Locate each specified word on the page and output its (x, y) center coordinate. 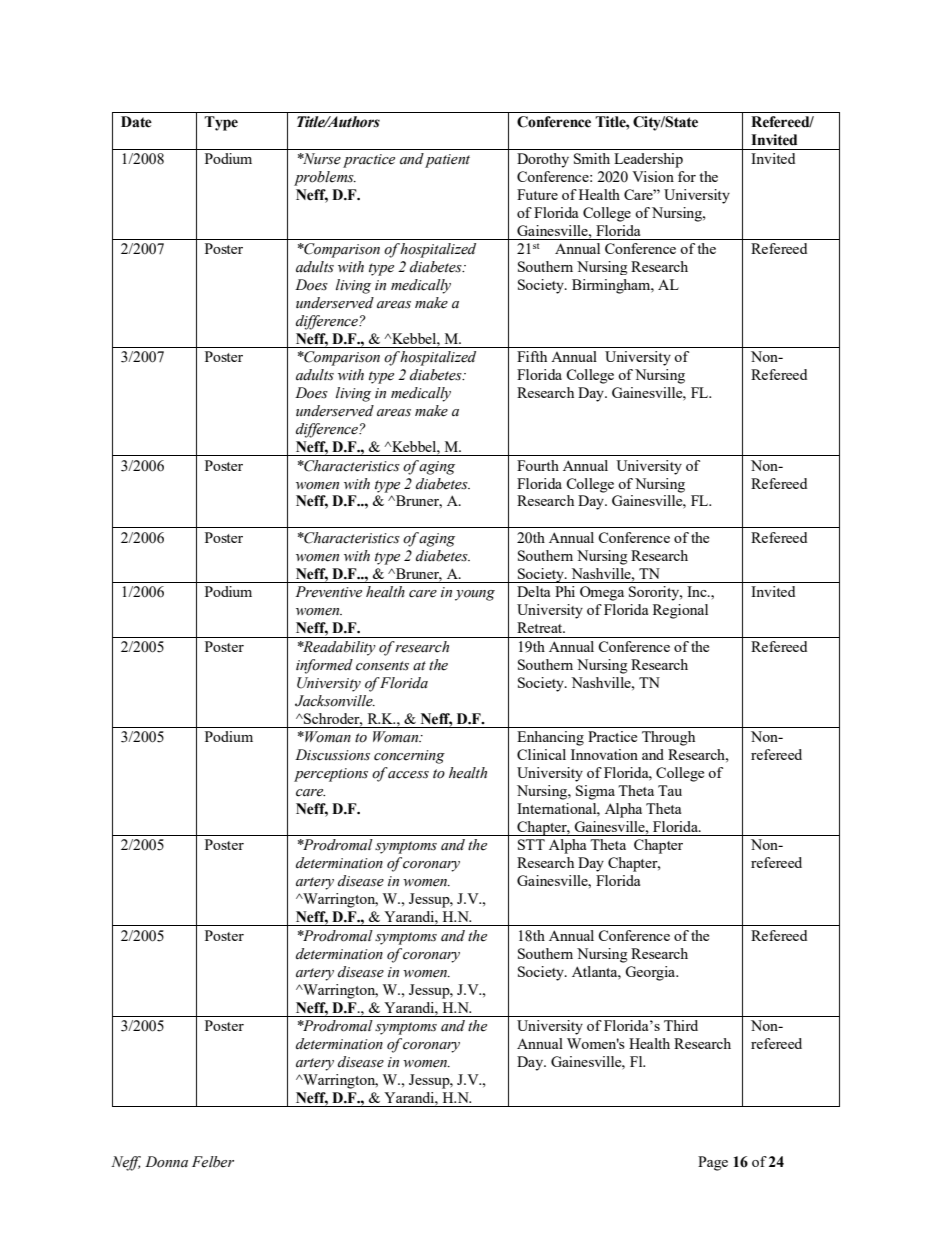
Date (136, 122)
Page (713, 1163)
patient (447, 161)
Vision (653, 176)
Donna (166, 1162)
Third (681, 1025)
